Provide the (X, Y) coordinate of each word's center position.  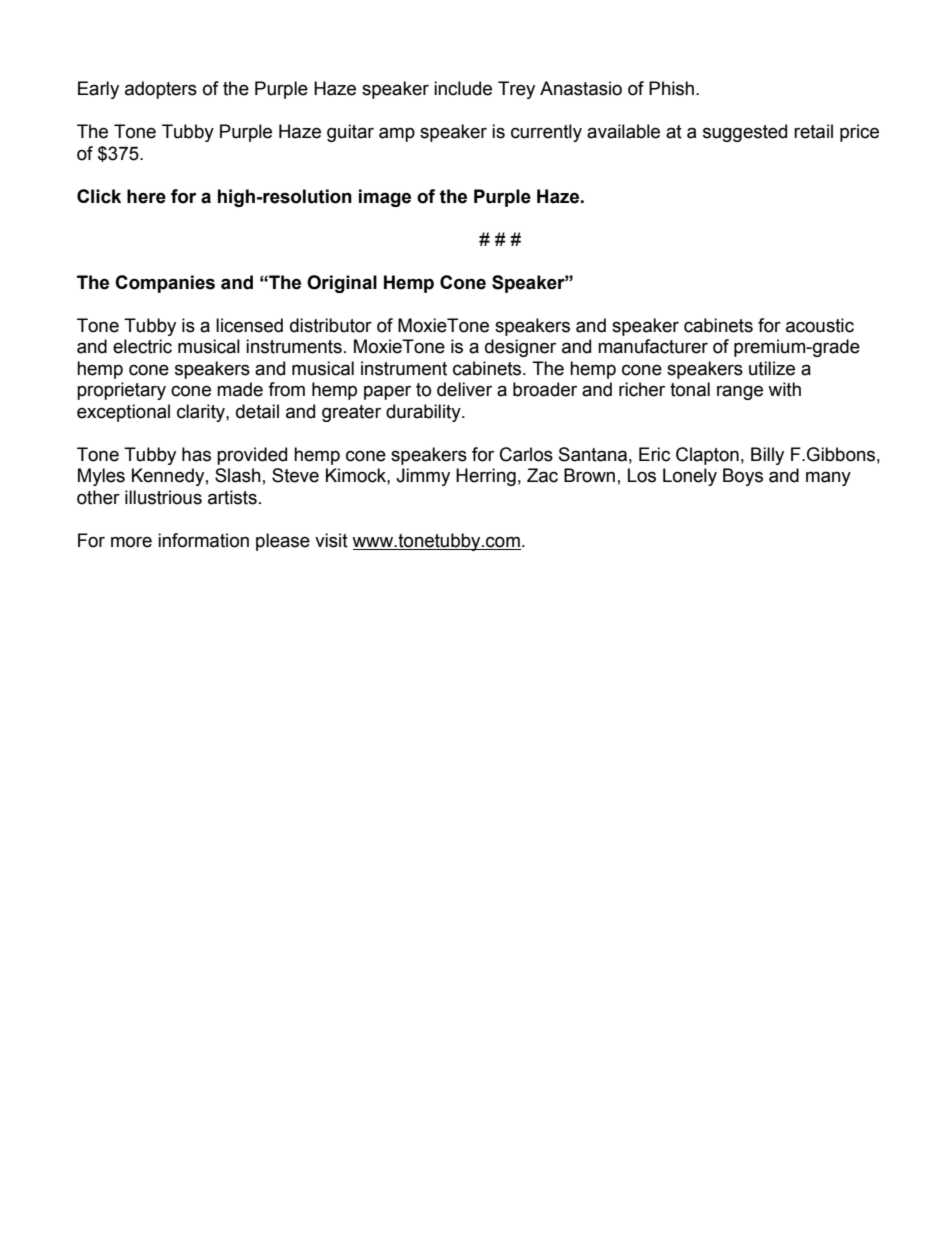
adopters (161, 90)
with (784, 389)
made (240, 389)
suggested (745, 133)
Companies (165, 284)
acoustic (820, 325)
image (385, 198)
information (203, 540)
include (463, 88)
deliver (464, 389)
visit (331, 540)
